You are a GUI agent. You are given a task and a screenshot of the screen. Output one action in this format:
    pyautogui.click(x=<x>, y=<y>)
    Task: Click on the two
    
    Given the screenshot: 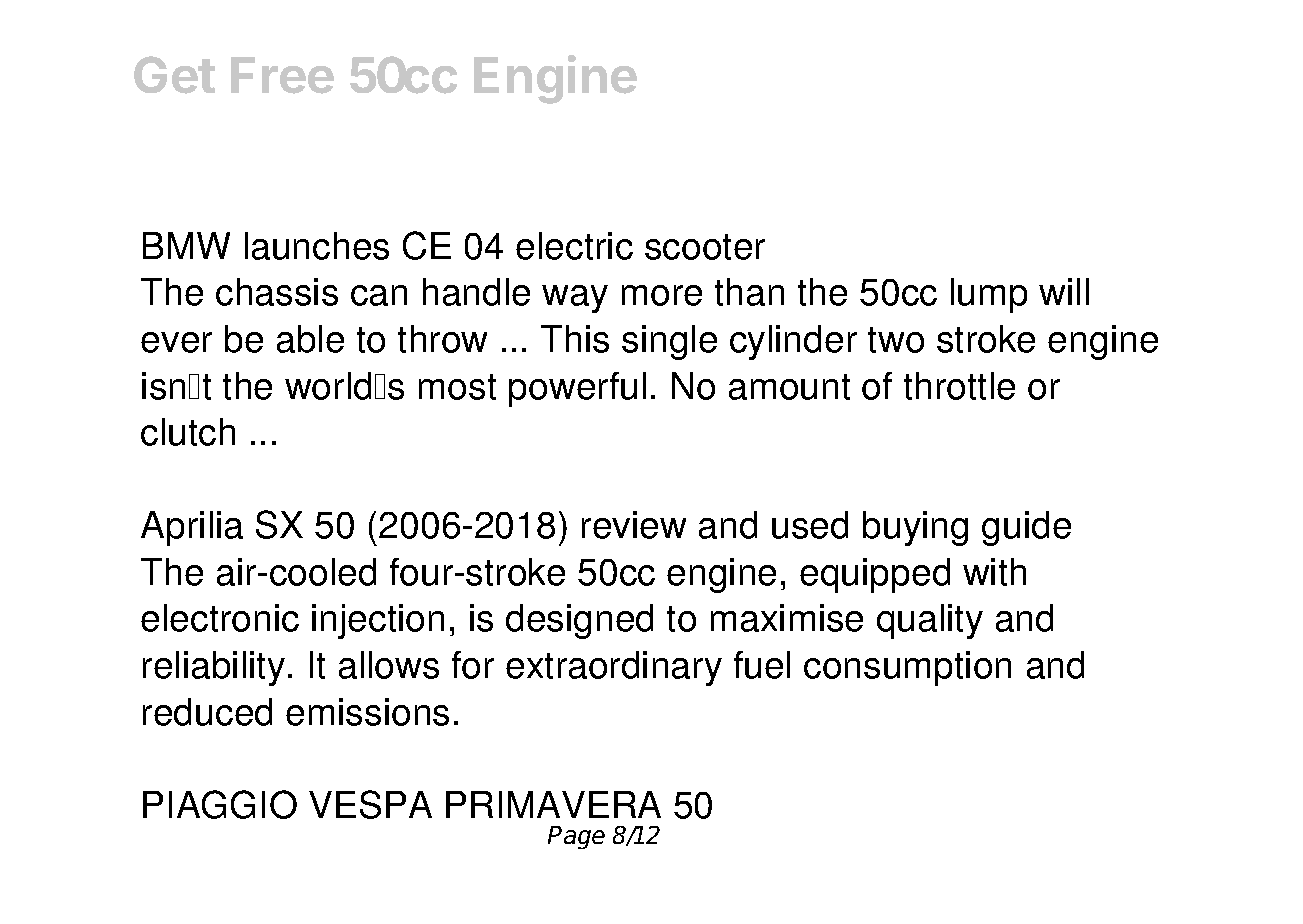 What is the action you would take?
    pyautogui.click(x=896, y=340)
